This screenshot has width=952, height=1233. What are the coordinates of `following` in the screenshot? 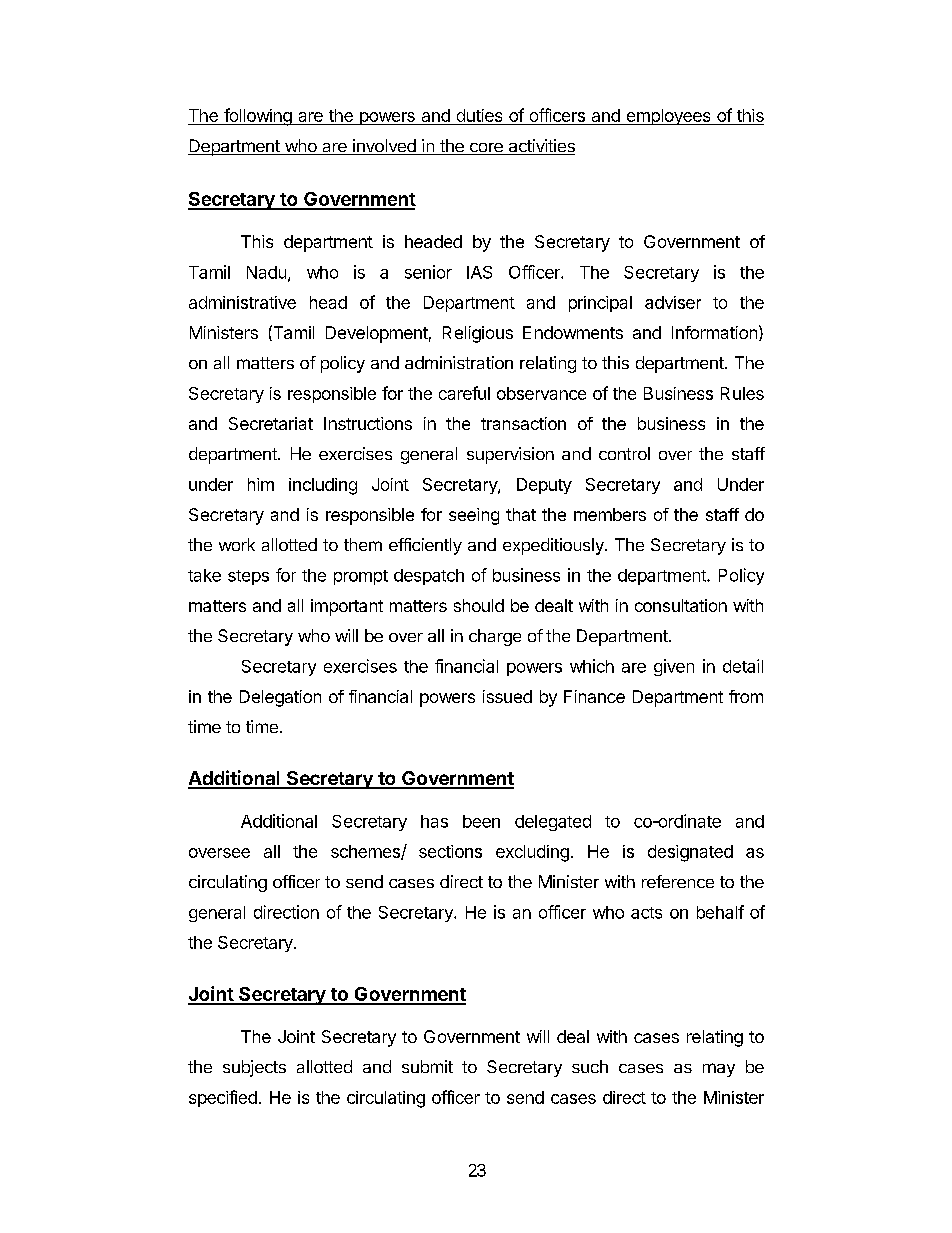 It's located at (258, 117).
